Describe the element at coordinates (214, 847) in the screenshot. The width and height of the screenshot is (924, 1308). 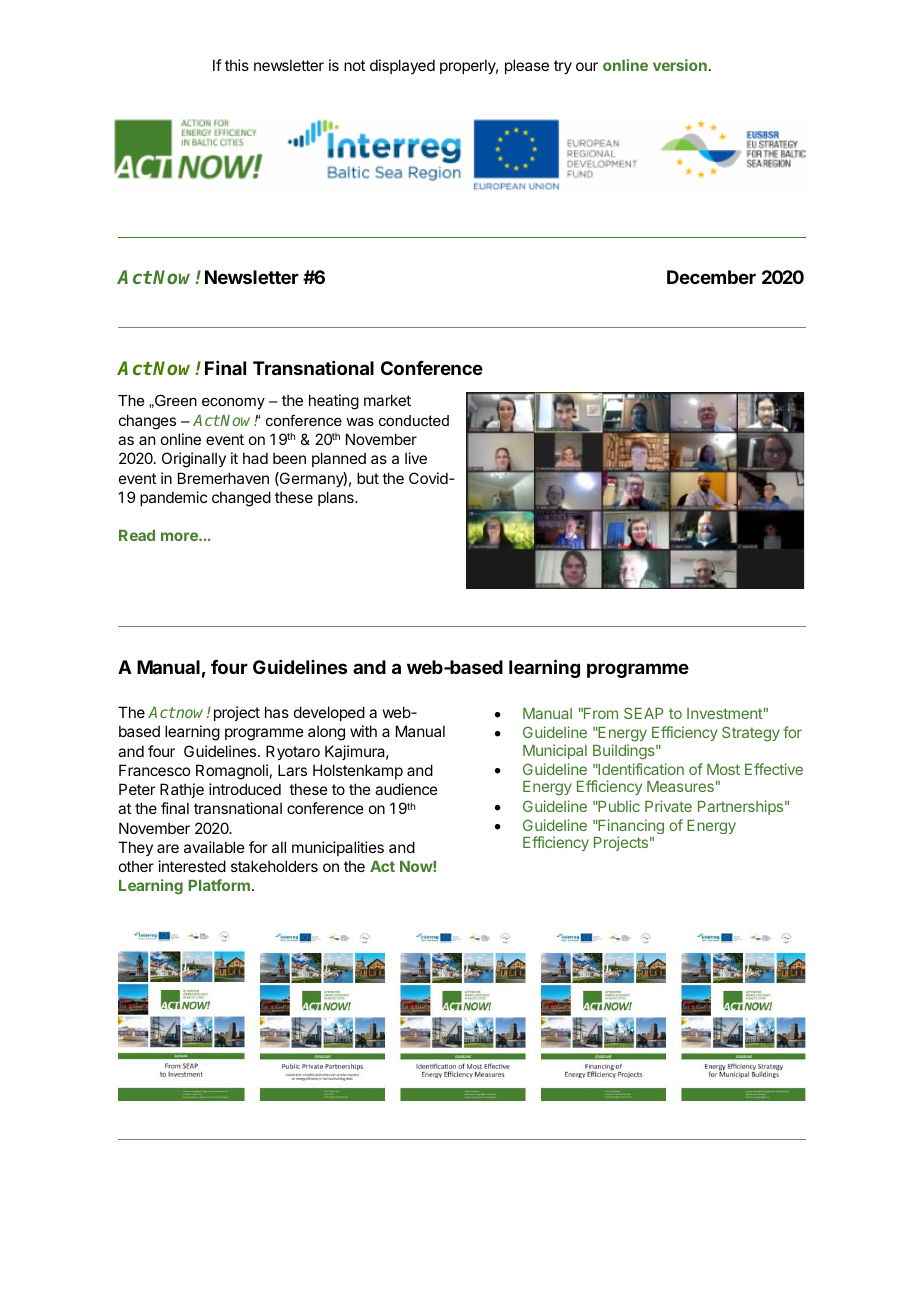
I see `available` at that location.
